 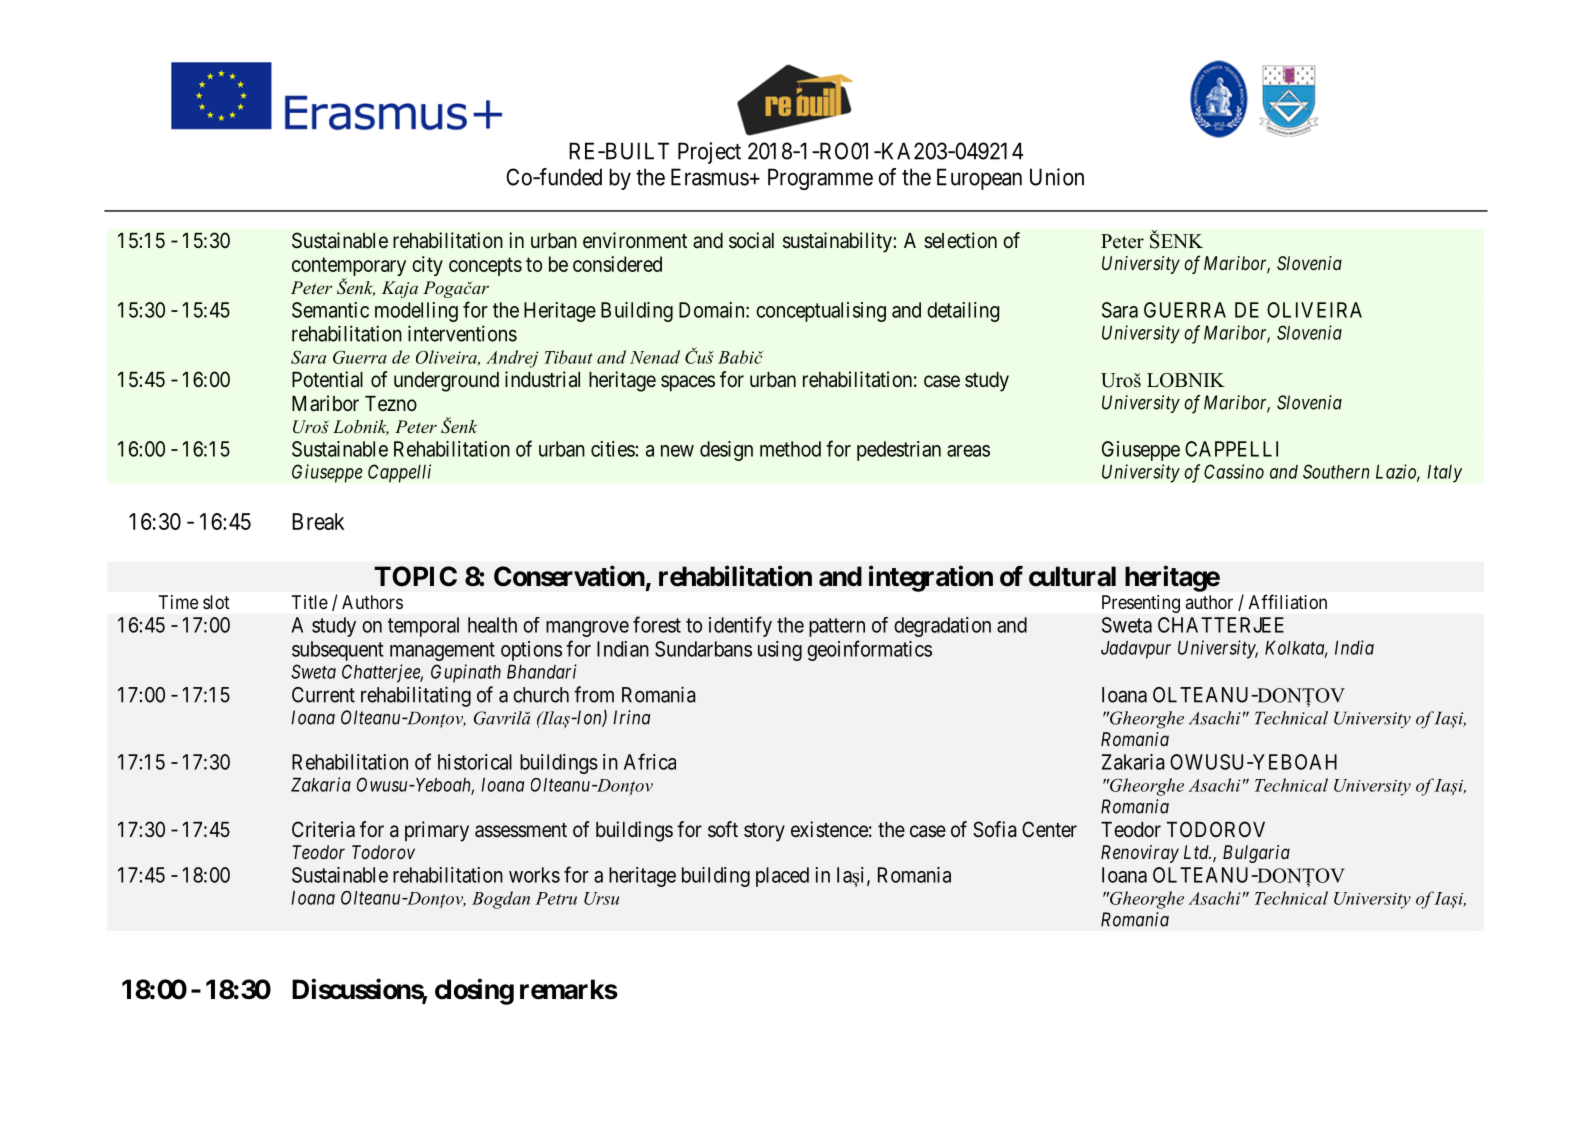 What do you see at coordinates (323, 829) in the screenshot?
I see `Criteria` at bounding box center [323, 829].
